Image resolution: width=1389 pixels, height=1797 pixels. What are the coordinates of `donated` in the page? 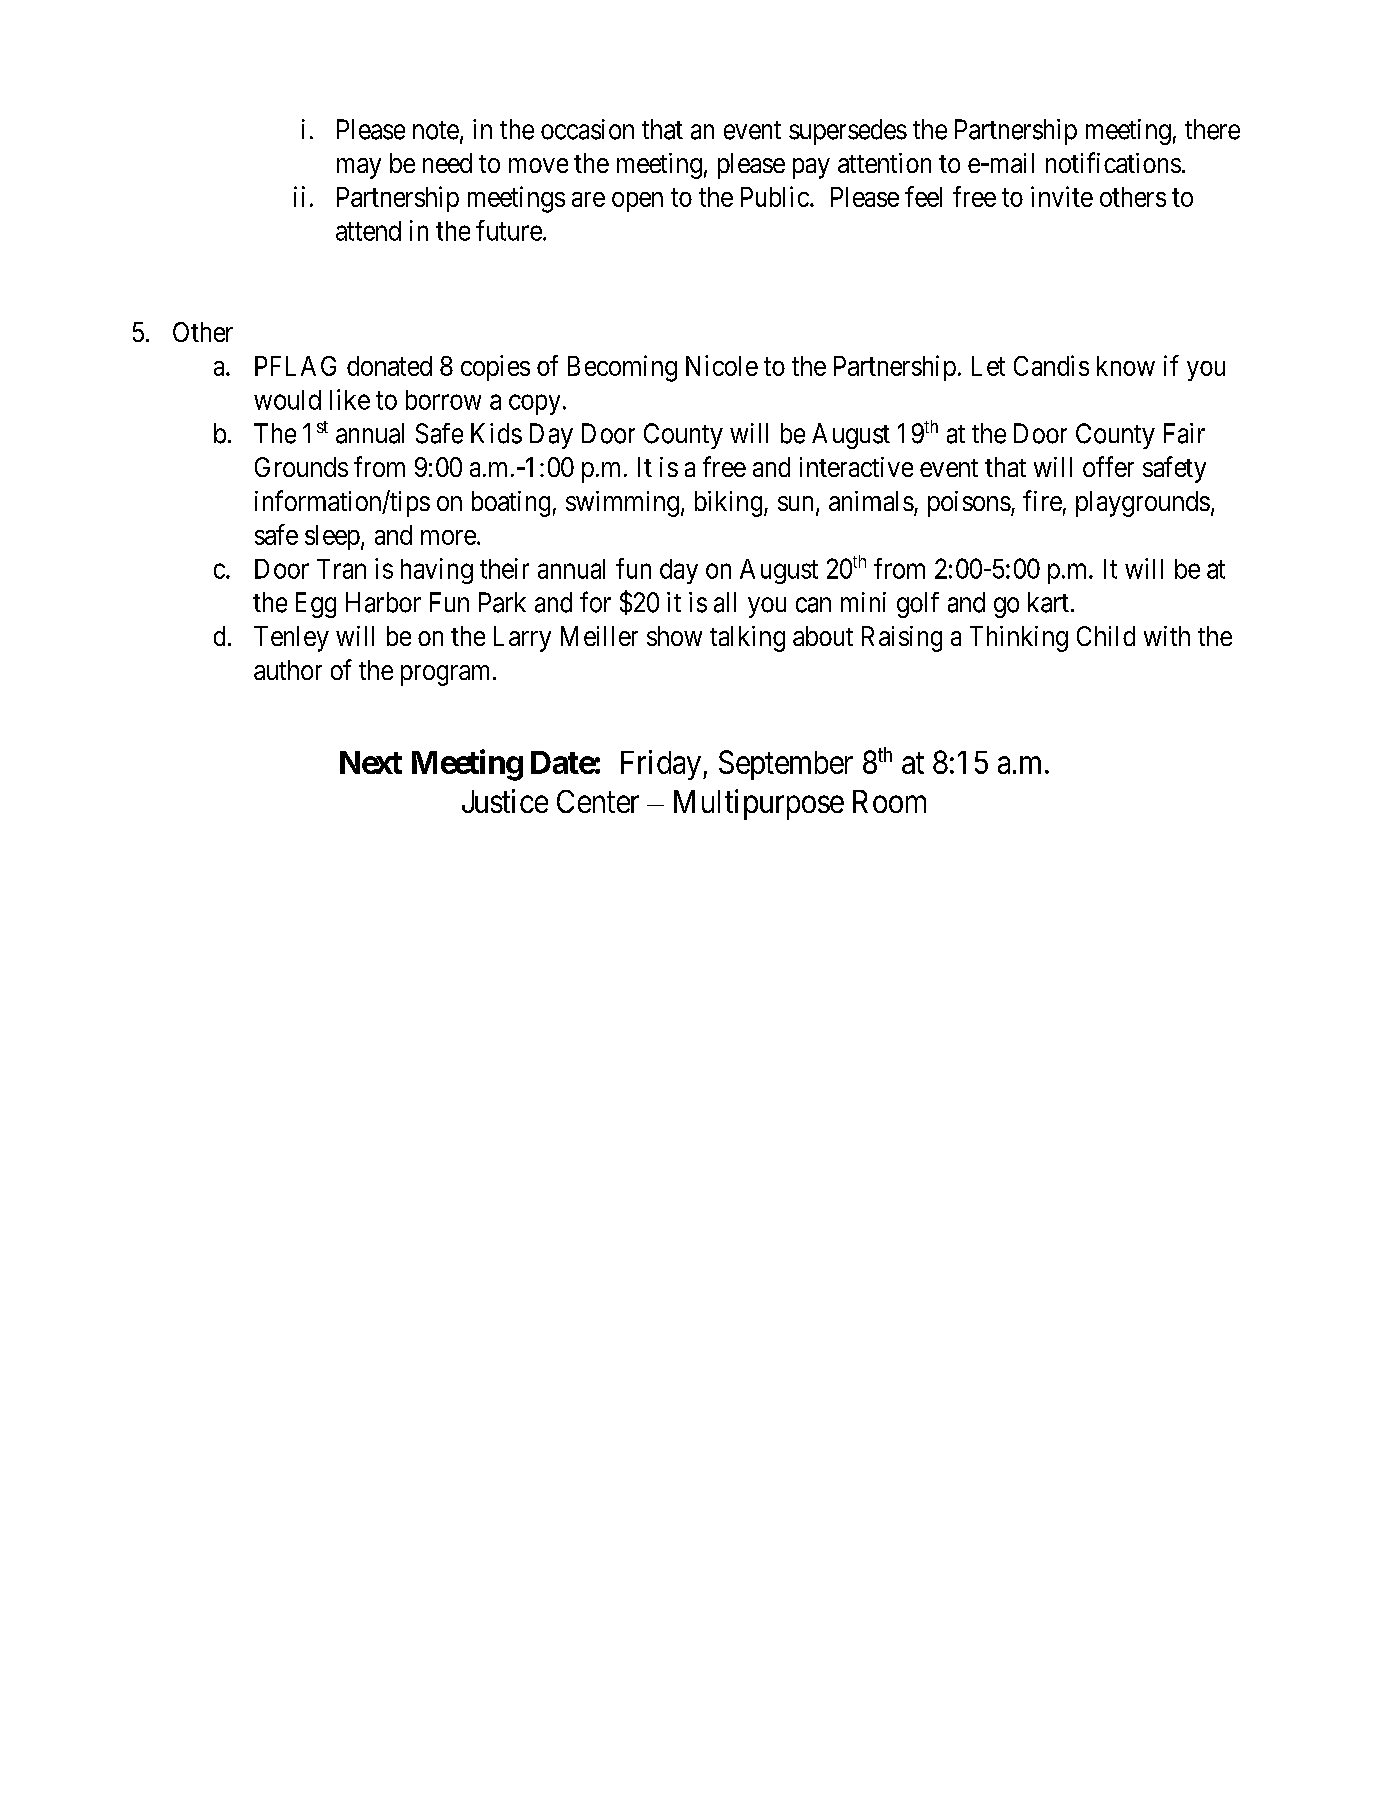 It's located at (389, 366).
